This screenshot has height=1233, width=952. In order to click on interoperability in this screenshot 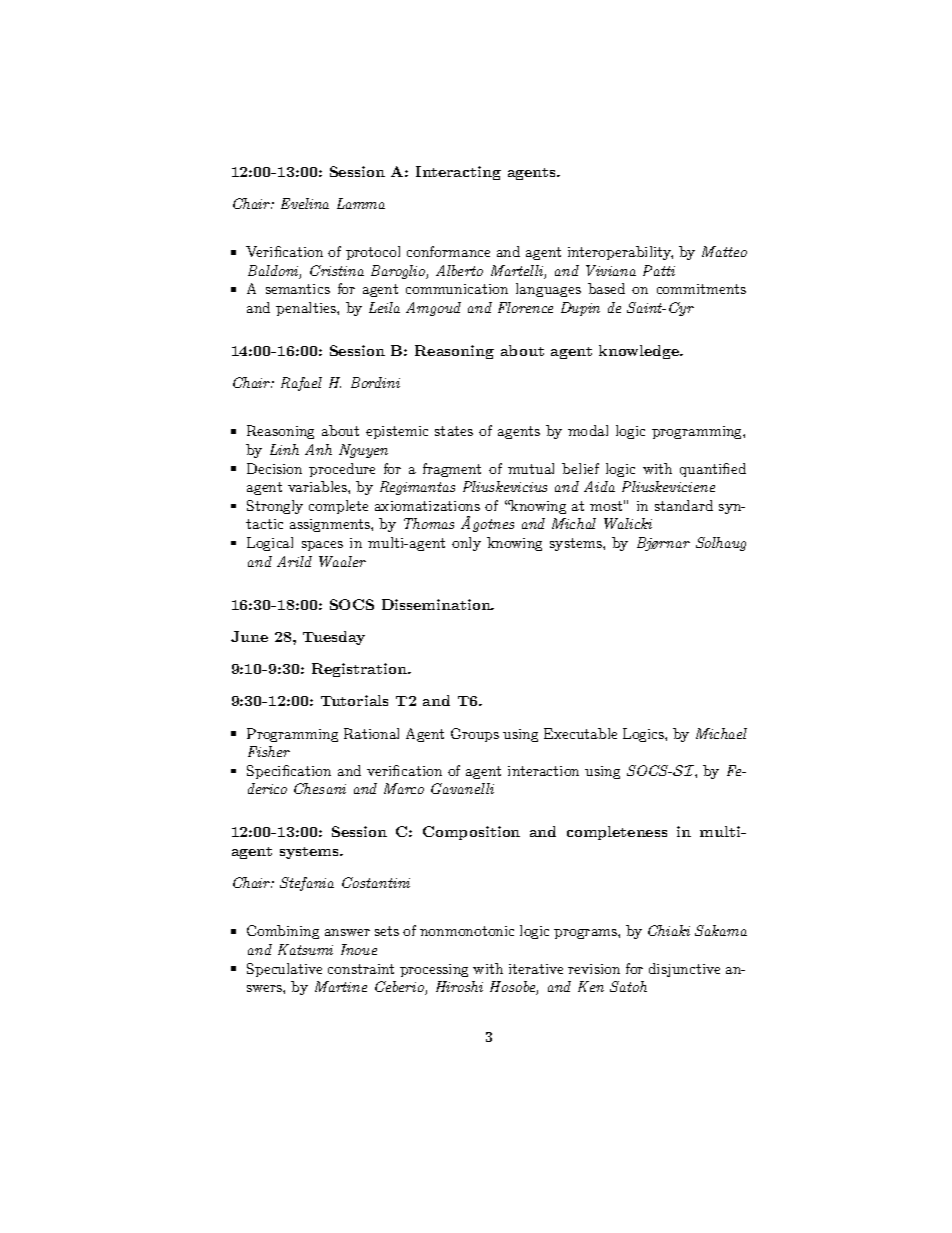, I will do `click(620, 253)`.
